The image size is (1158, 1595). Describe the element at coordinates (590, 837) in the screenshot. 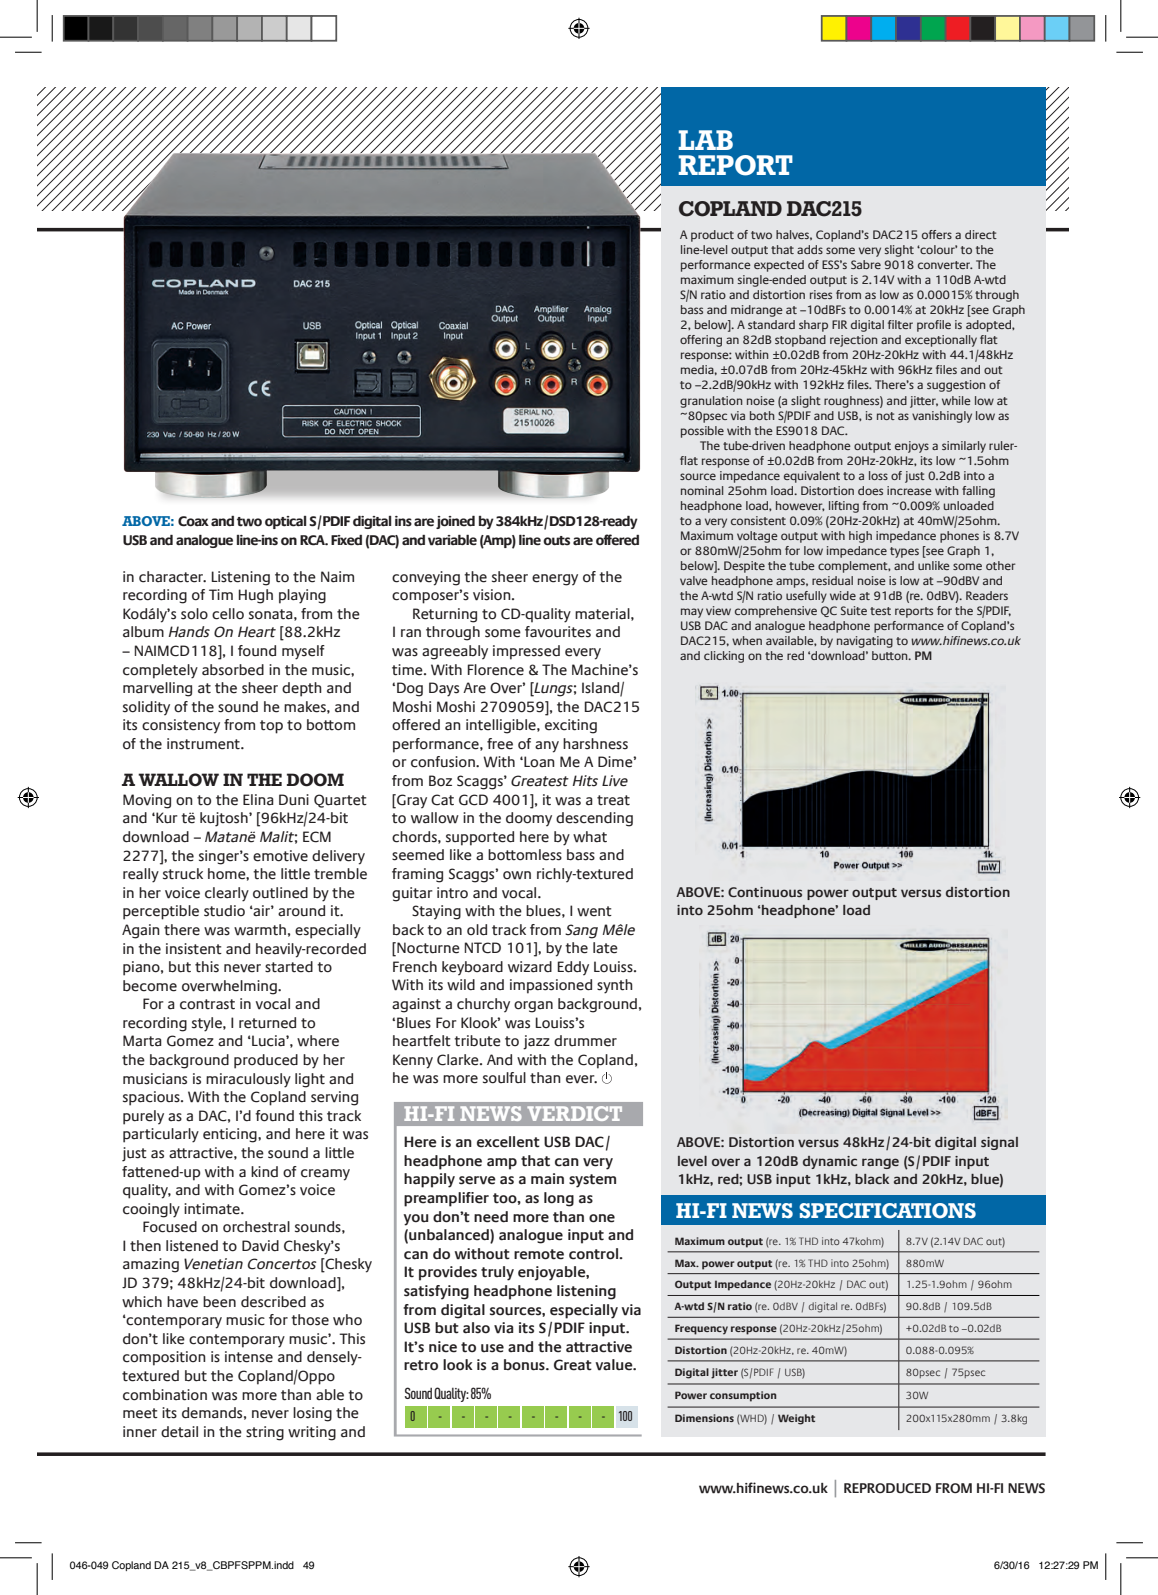

I see `what` at that location.
